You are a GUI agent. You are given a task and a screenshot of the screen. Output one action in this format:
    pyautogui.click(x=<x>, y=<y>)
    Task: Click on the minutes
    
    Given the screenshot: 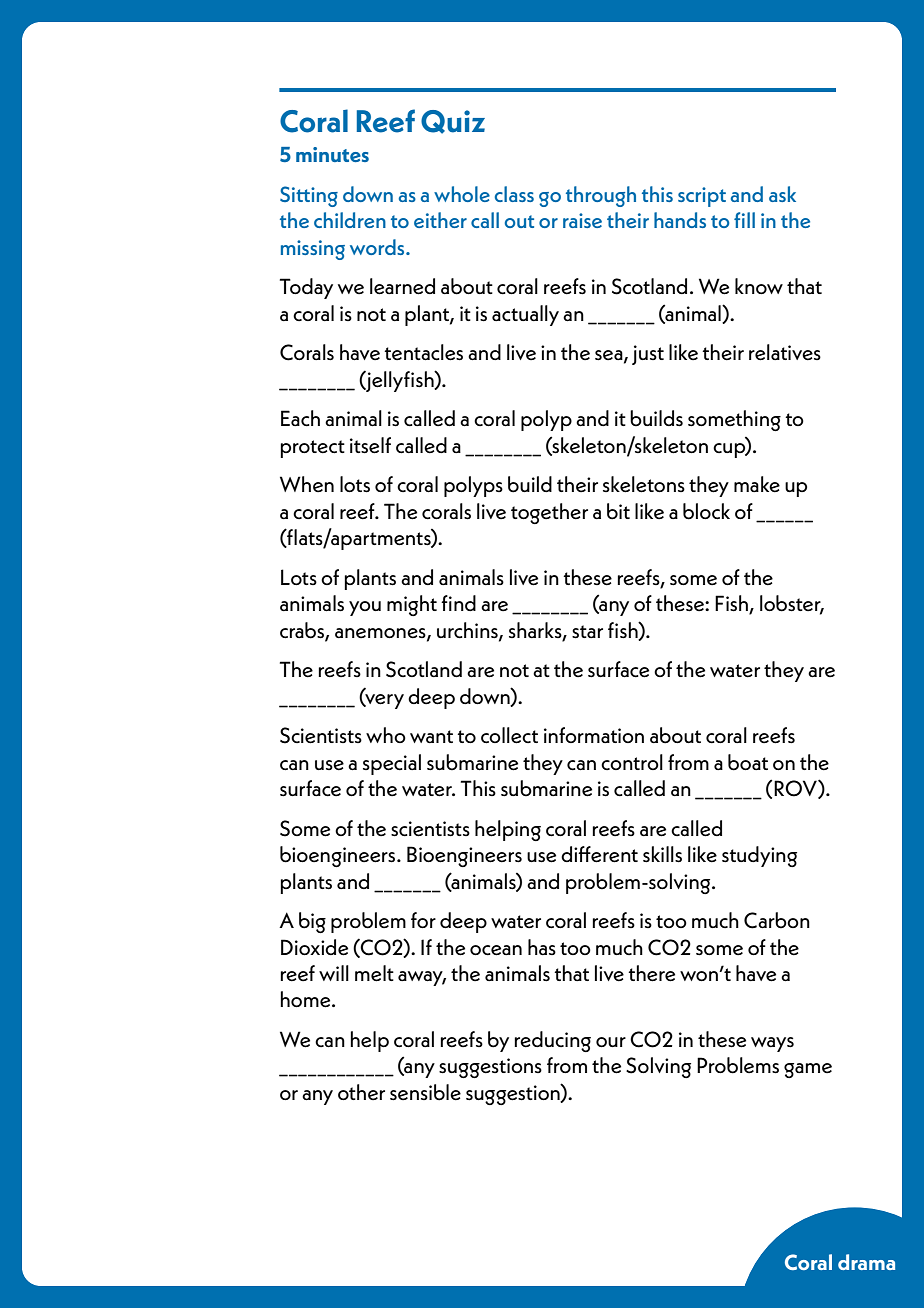 What is the action you would take?
    pyautogui.click(x=332, y=154)
